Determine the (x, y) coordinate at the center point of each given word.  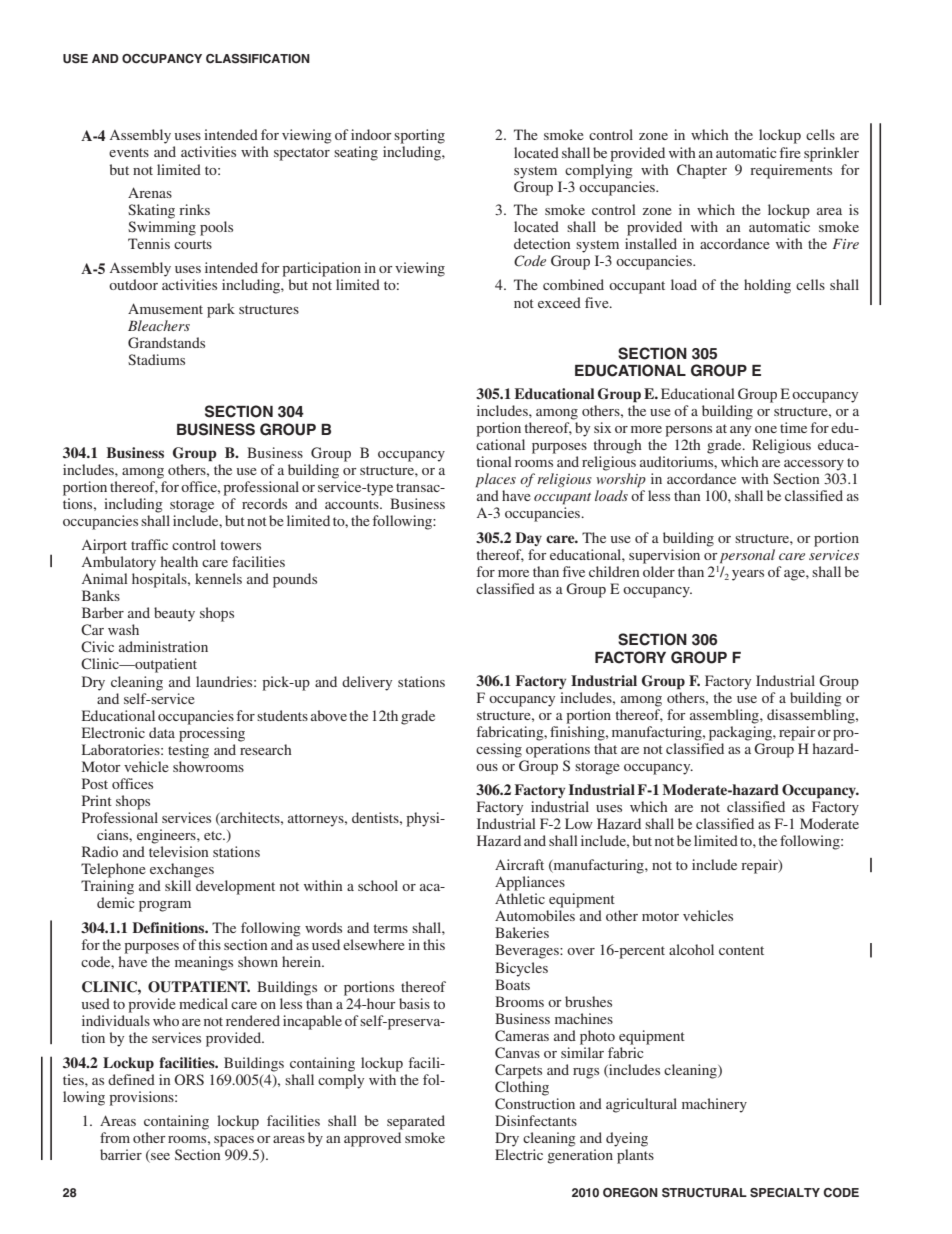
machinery (714, 1105)
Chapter (702, 171)
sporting (419, 136)
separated (416, 1122)
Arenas (150, 192)
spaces (234, 1141)
